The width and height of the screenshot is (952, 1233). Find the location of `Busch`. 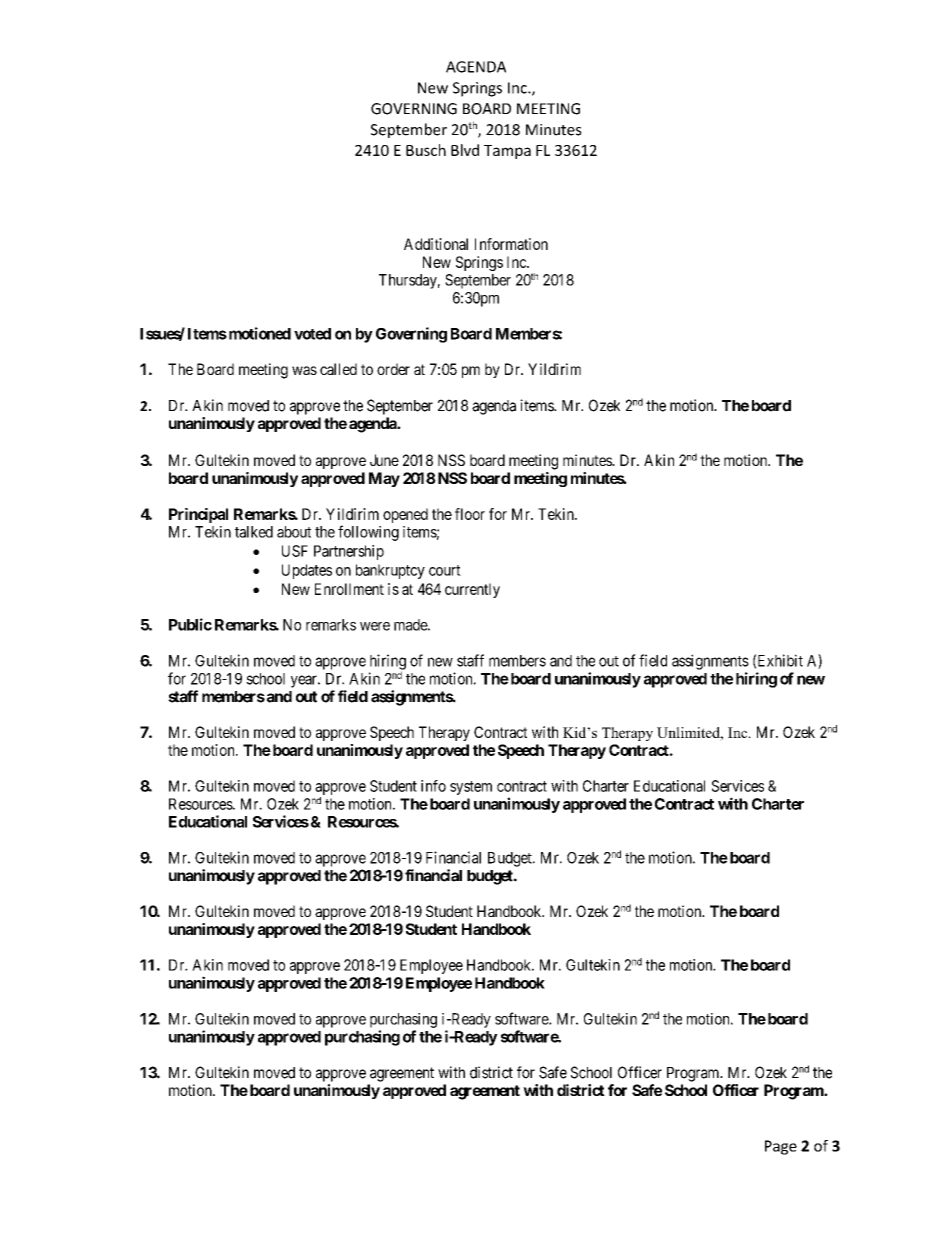

Busch is located at coordinates (426, 150).
